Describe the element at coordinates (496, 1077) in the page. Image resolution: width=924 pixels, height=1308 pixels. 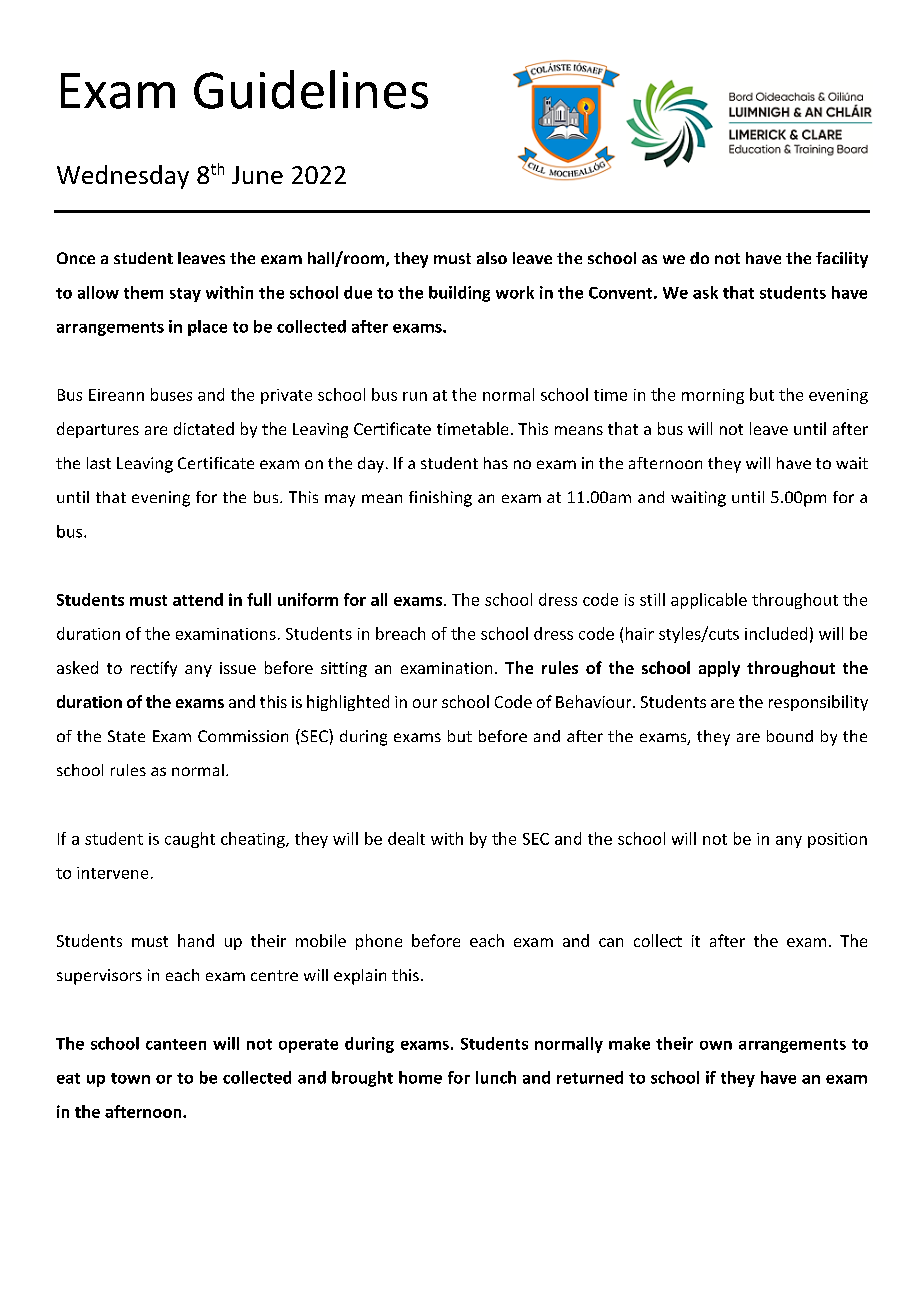
I see `lunch` at that location.
